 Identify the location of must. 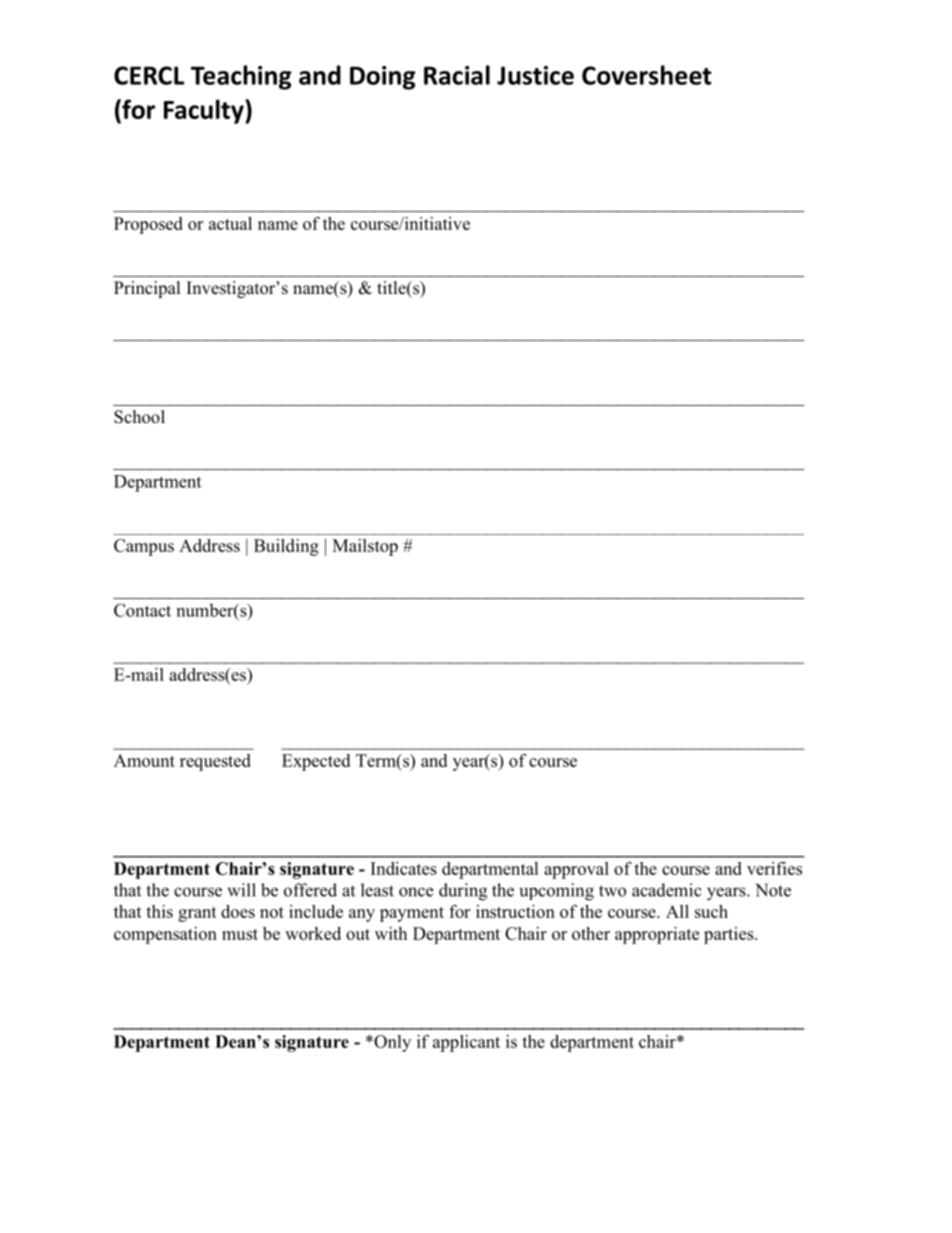
(240, 934).
